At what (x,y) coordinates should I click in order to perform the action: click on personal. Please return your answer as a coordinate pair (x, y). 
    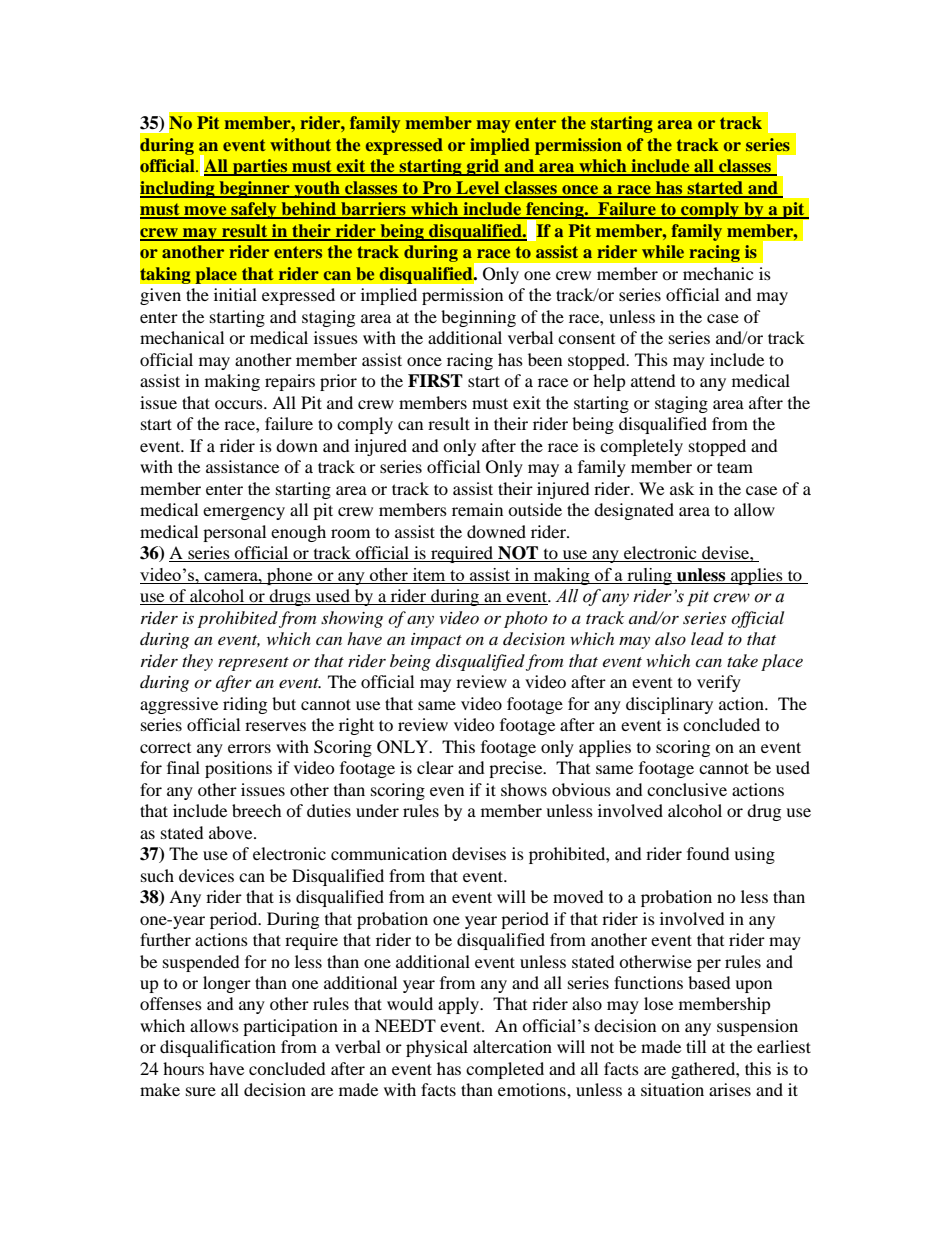
    Looking at the image, I should click on (234, 533).
